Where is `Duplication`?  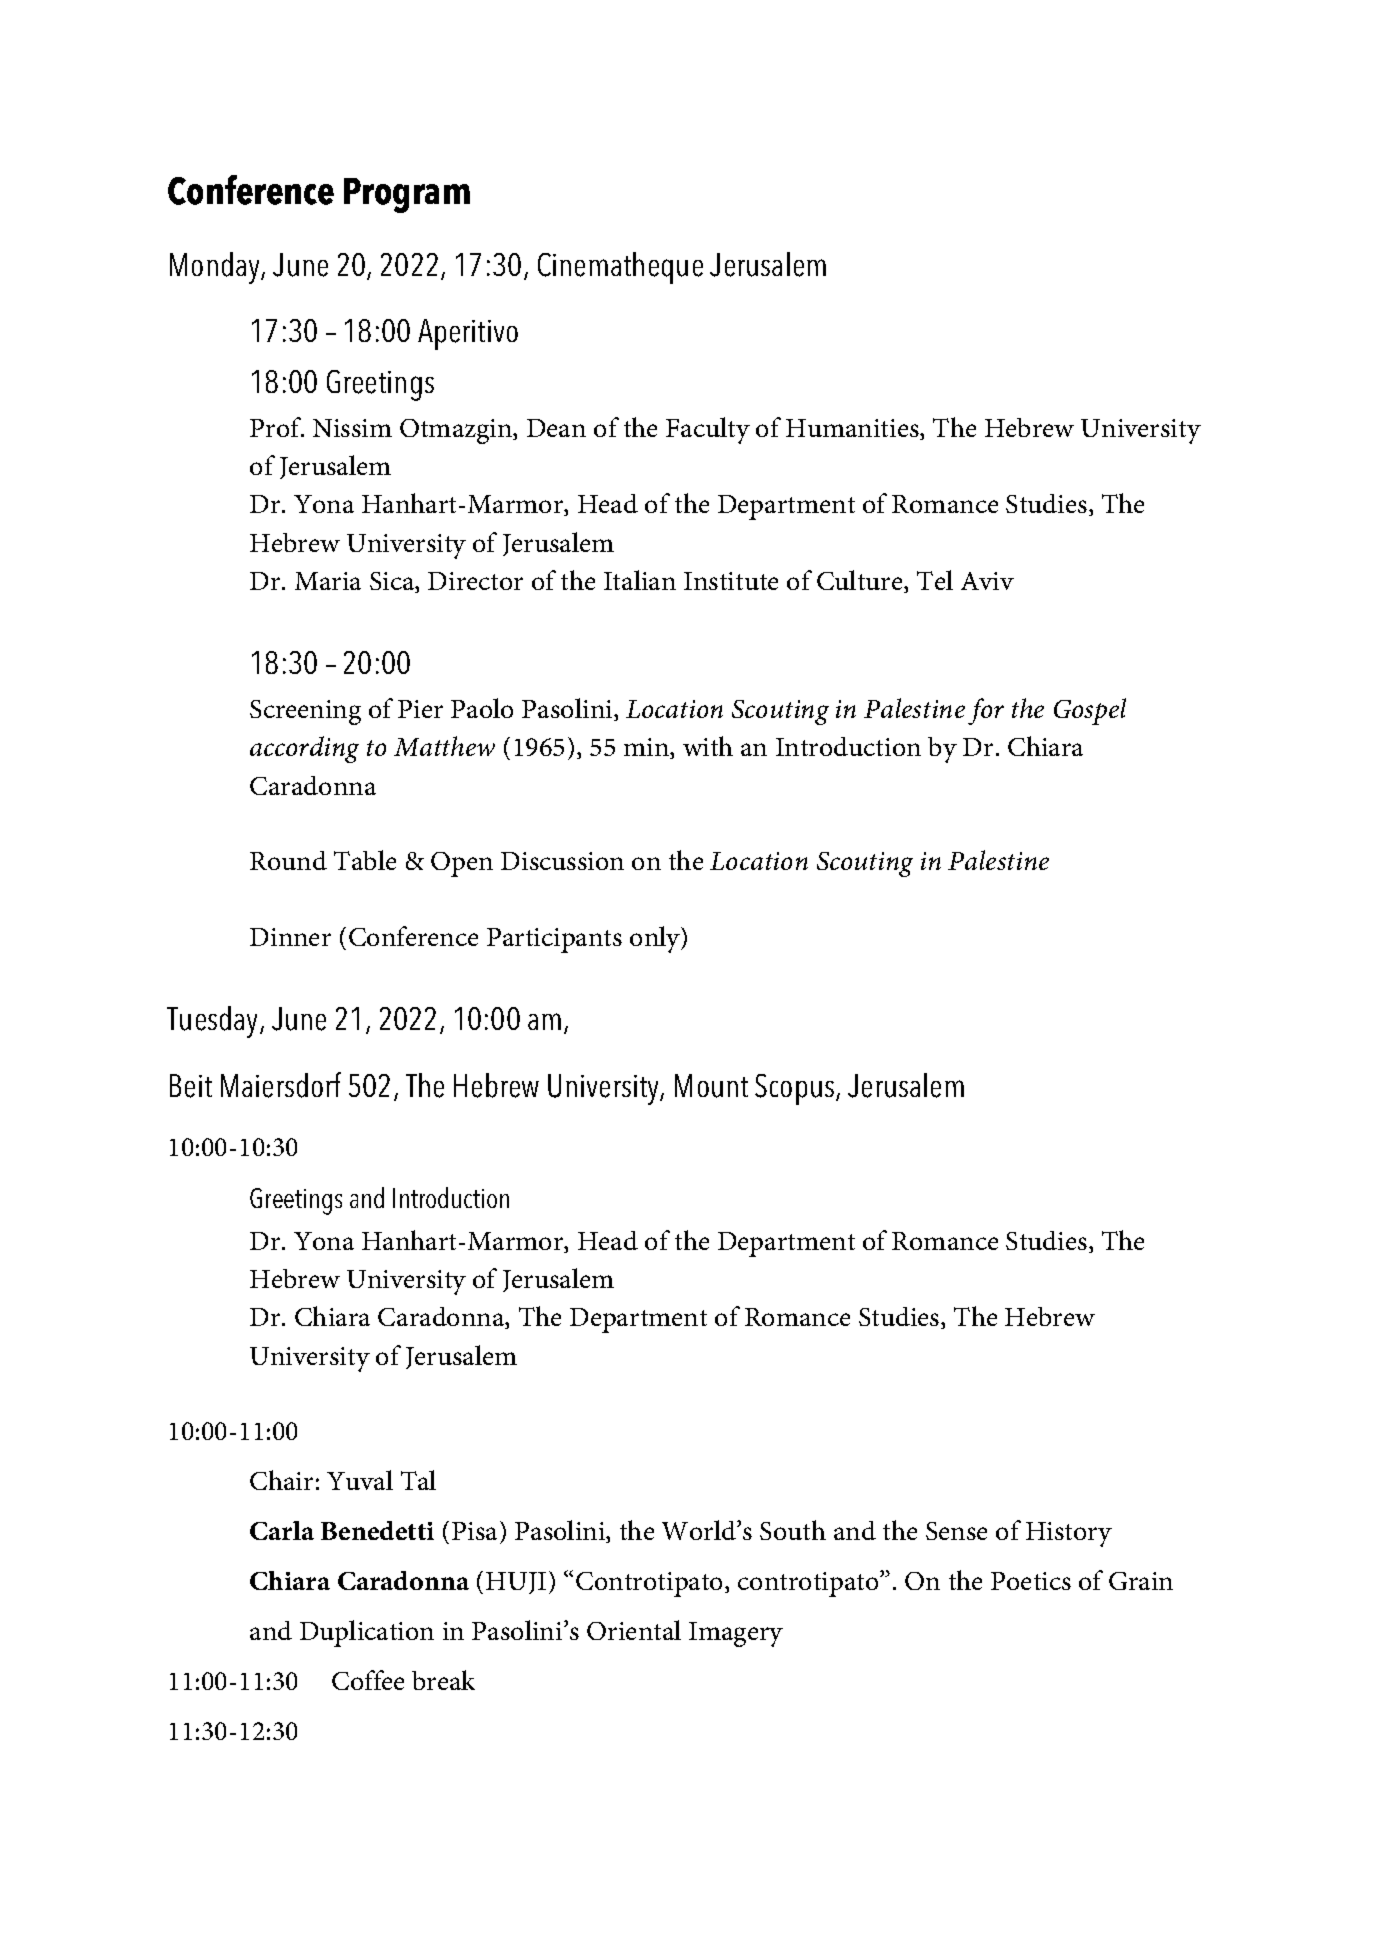
Duplication is located at coordinates (367, 1633).
